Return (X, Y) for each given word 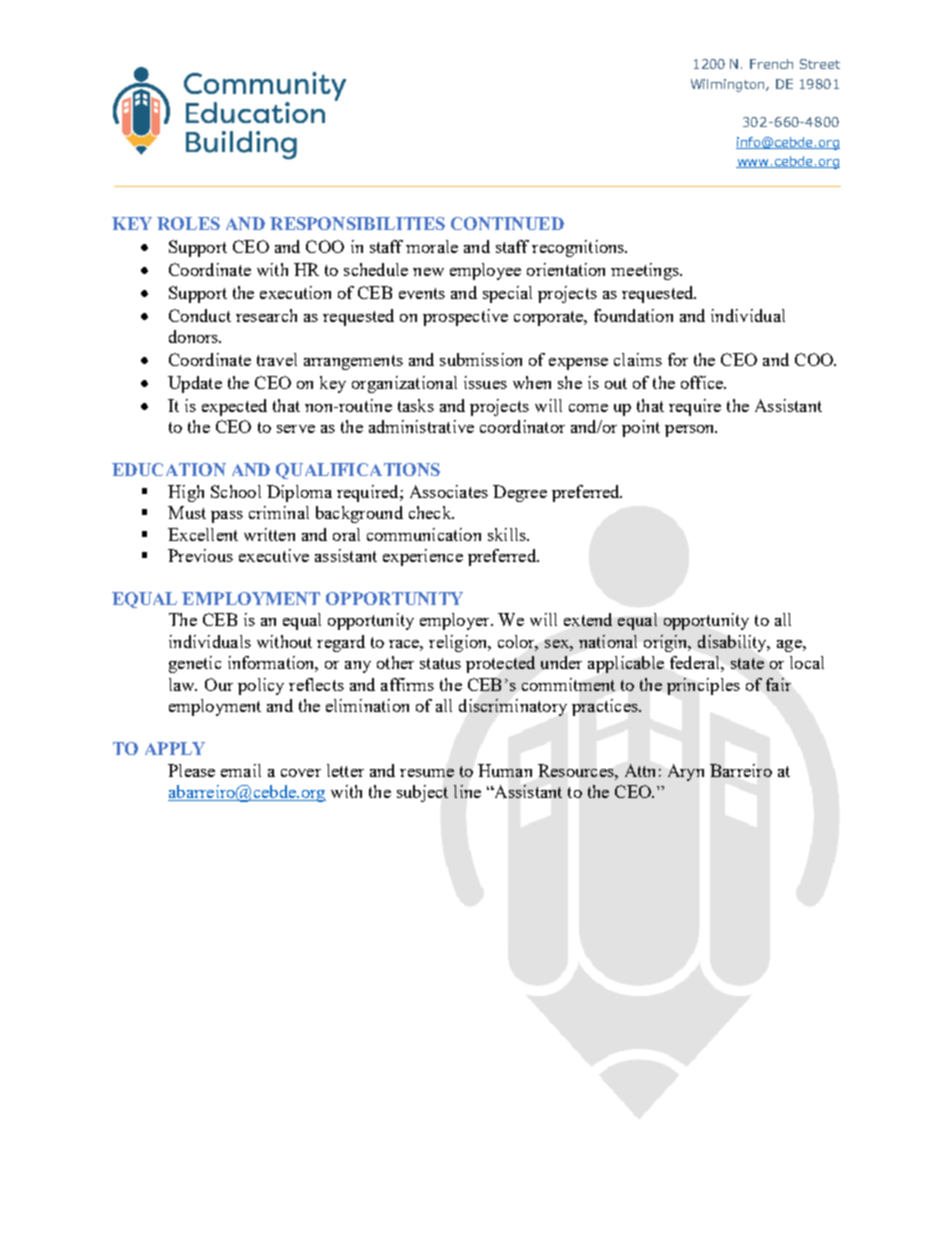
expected (234, 407)
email (241, 770)
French (771, 64)
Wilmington (729, 85)
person (691, 431)
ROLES (188, 223)
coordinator (522, 426)
